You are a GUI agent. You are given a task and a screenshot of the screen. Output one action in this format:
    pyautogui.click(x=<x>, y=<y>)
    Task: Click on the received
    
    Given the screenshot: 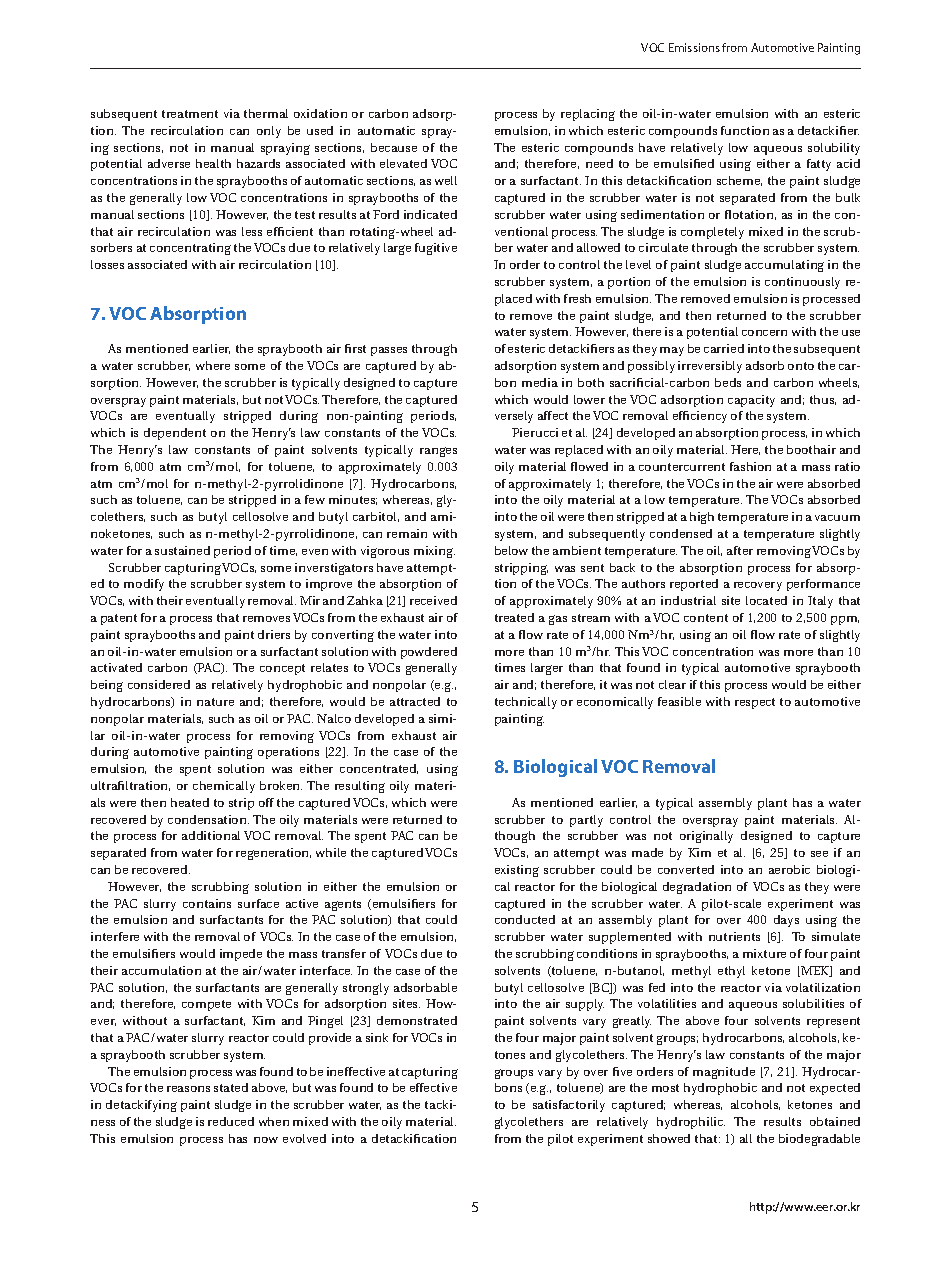 What is the action you would take?
    pyautogui.click(x=433, y=600)
